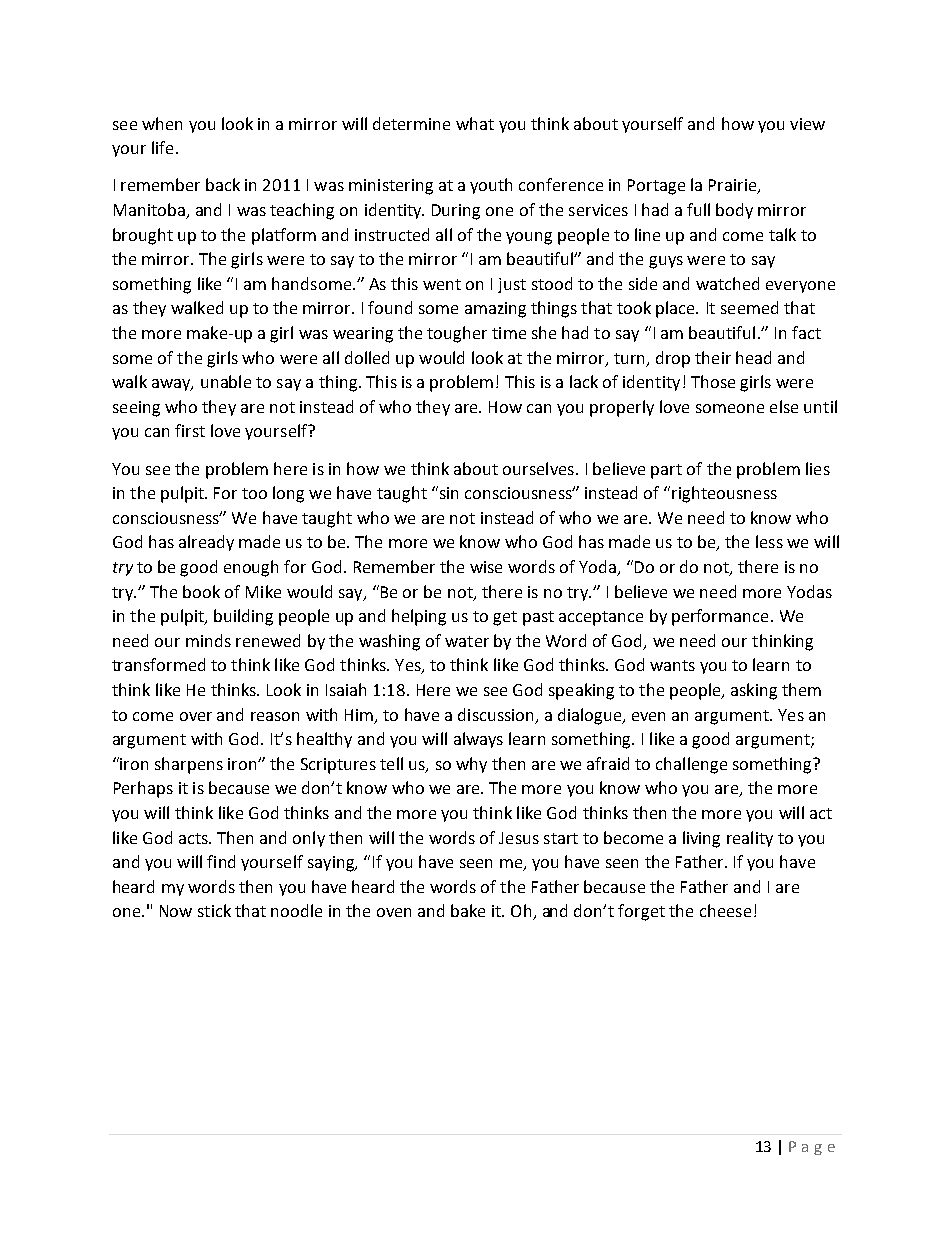 Image resolution: width=952 pixels, height=1233 pixels. Describe the element at coordinates (162, 147) in the screenshot. I see `life` at that location.
